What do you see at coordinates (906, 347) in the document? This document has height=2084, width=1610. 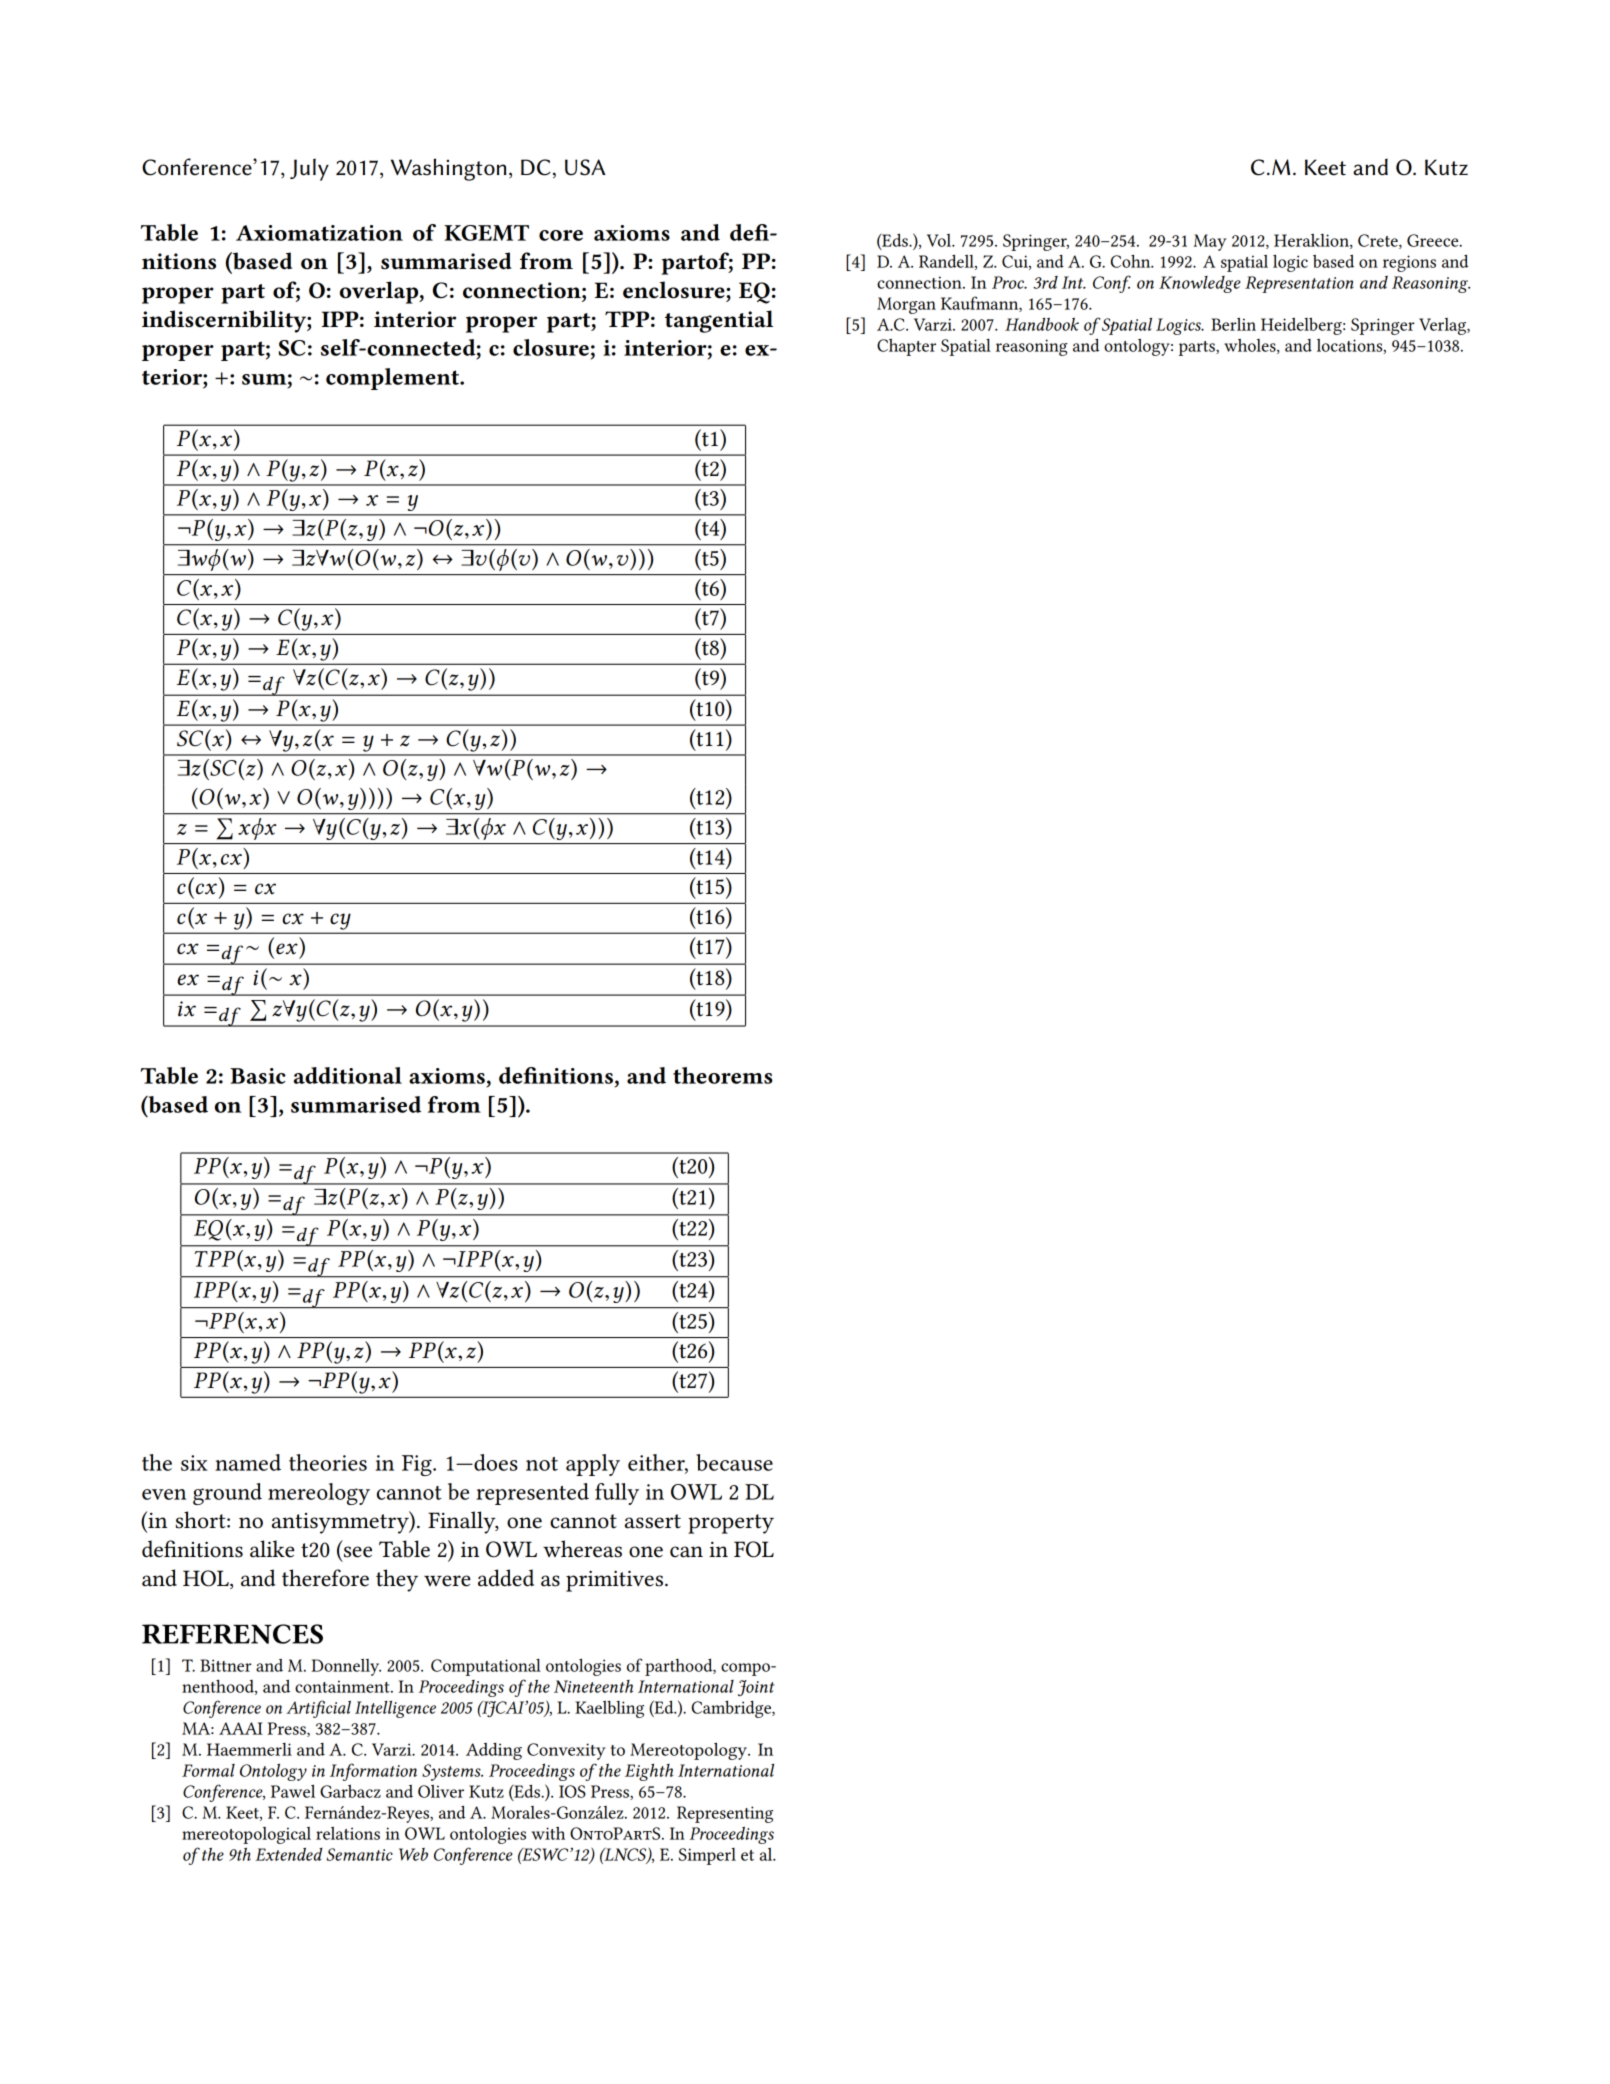 I see `Chapter` at bounding box center [906, 347].
